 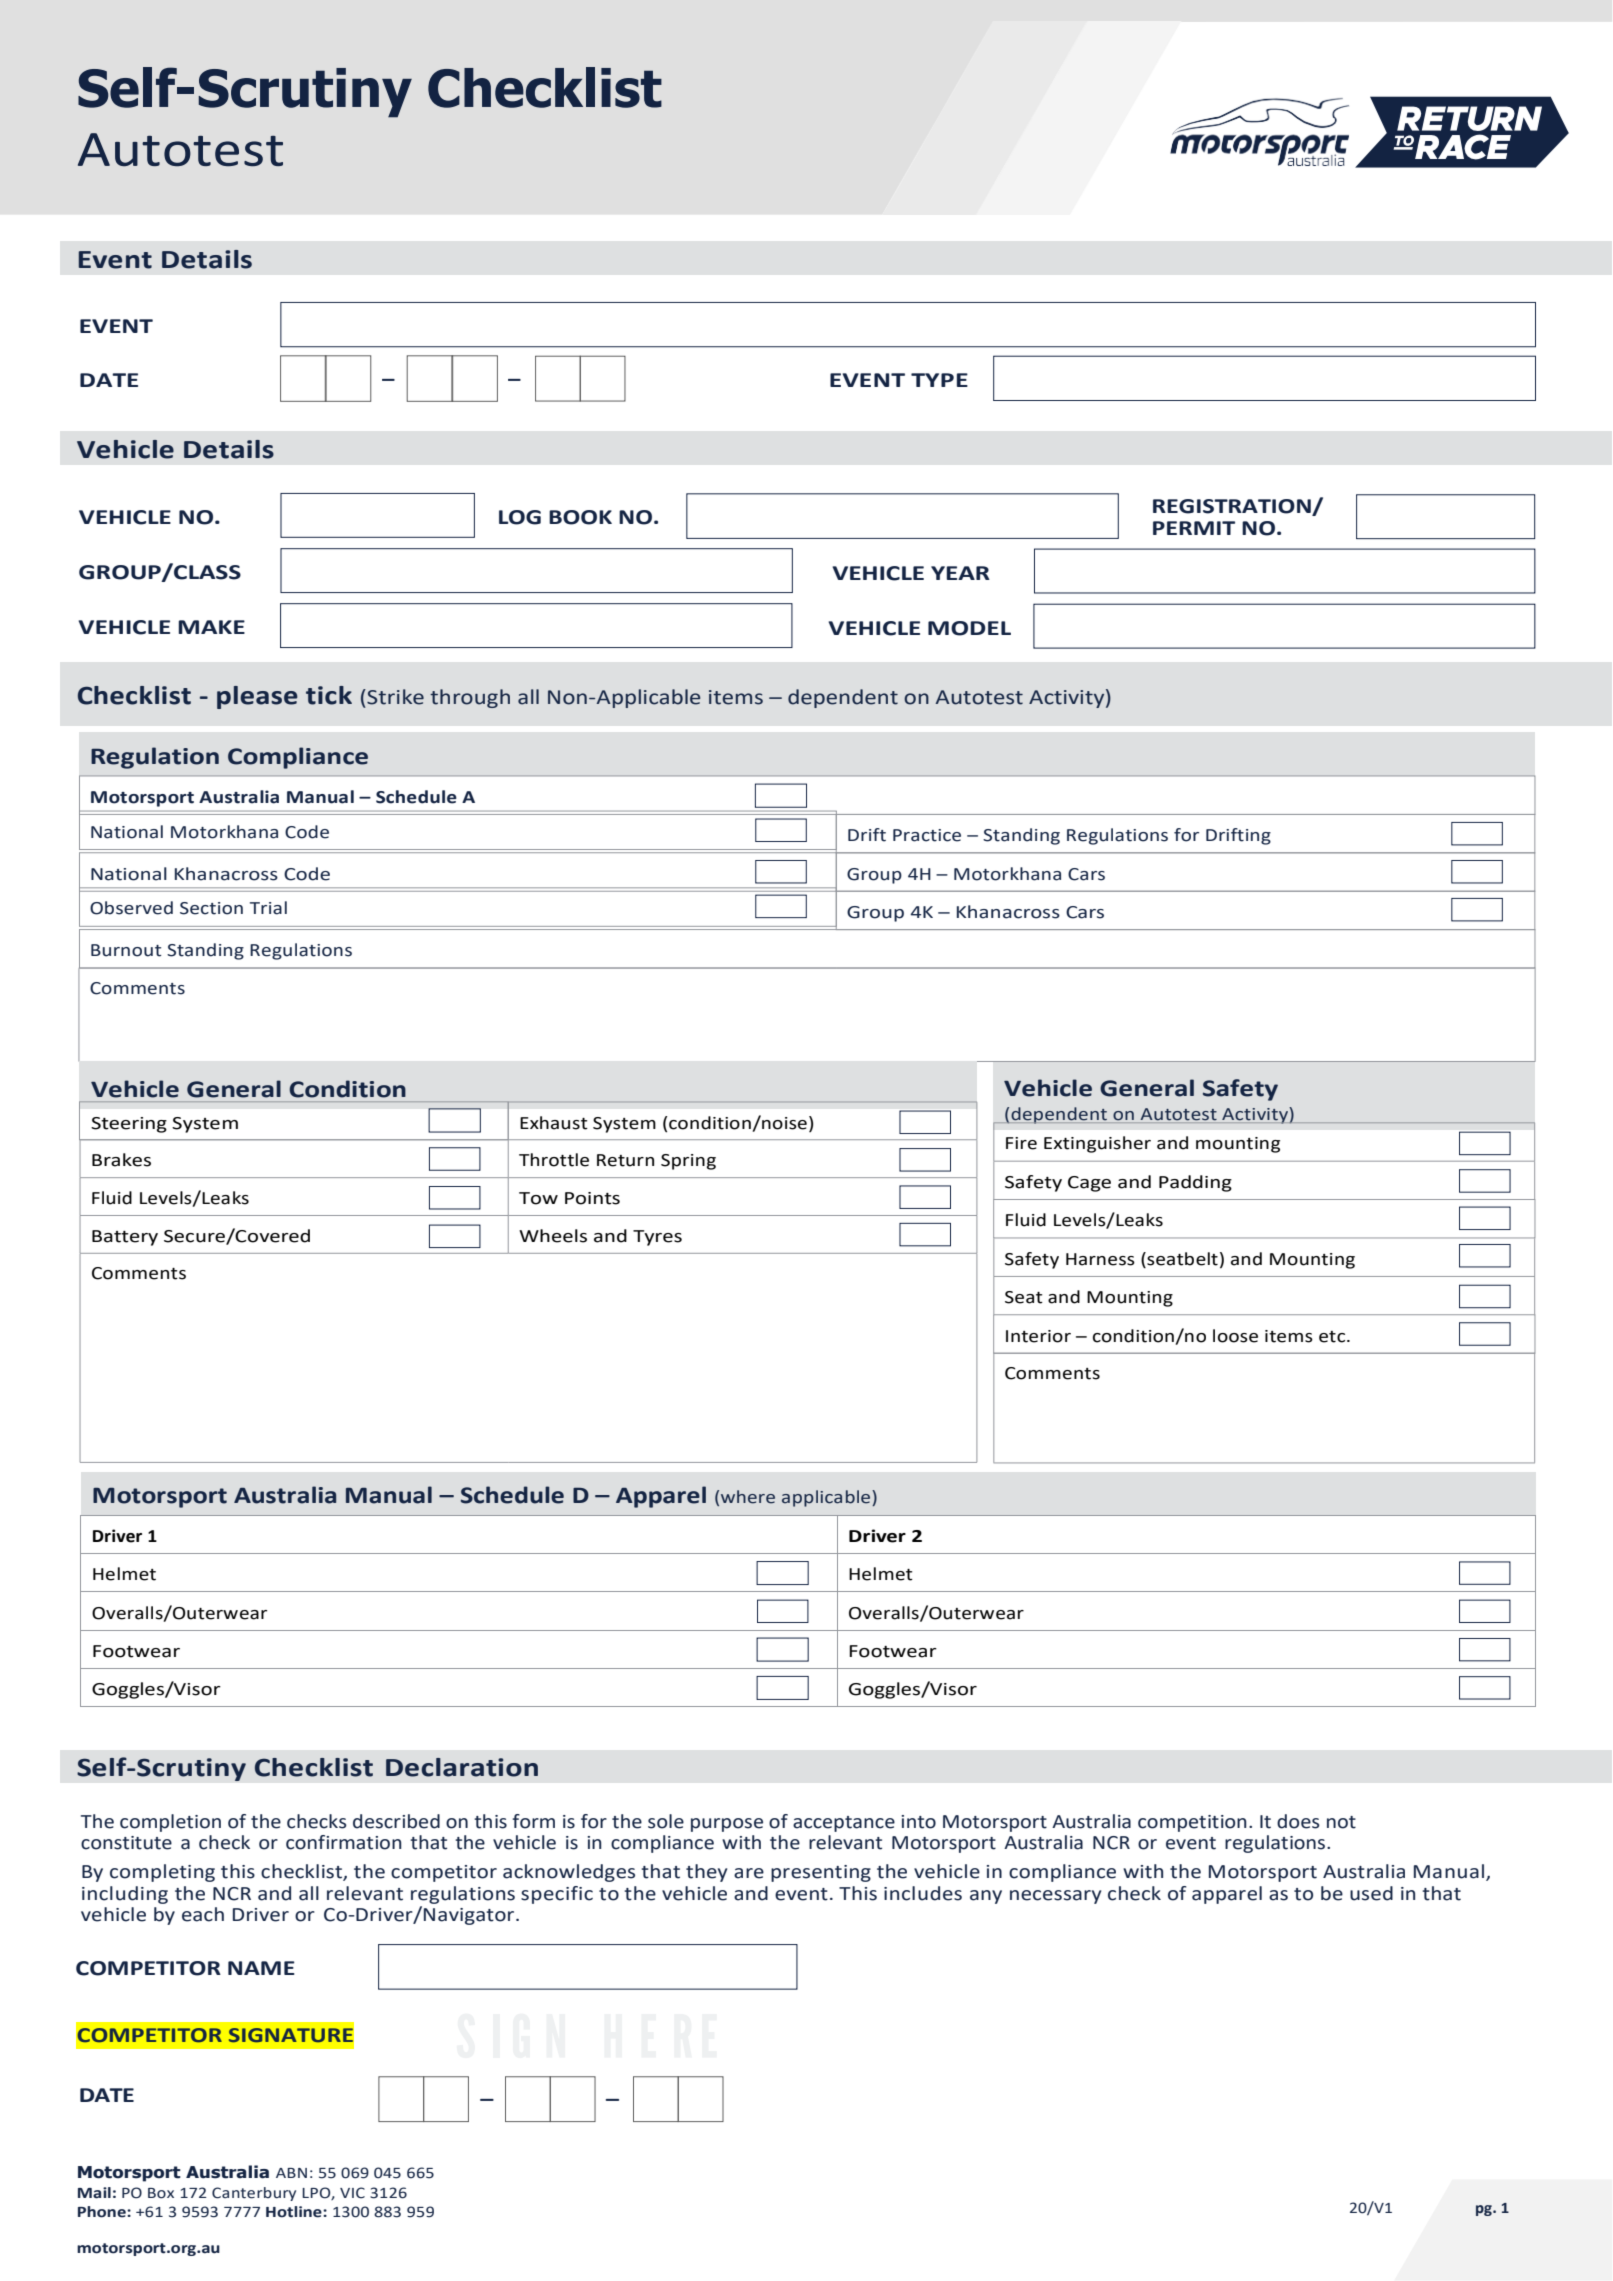 I want to click on ABN, so click(x=291, y=2173).
